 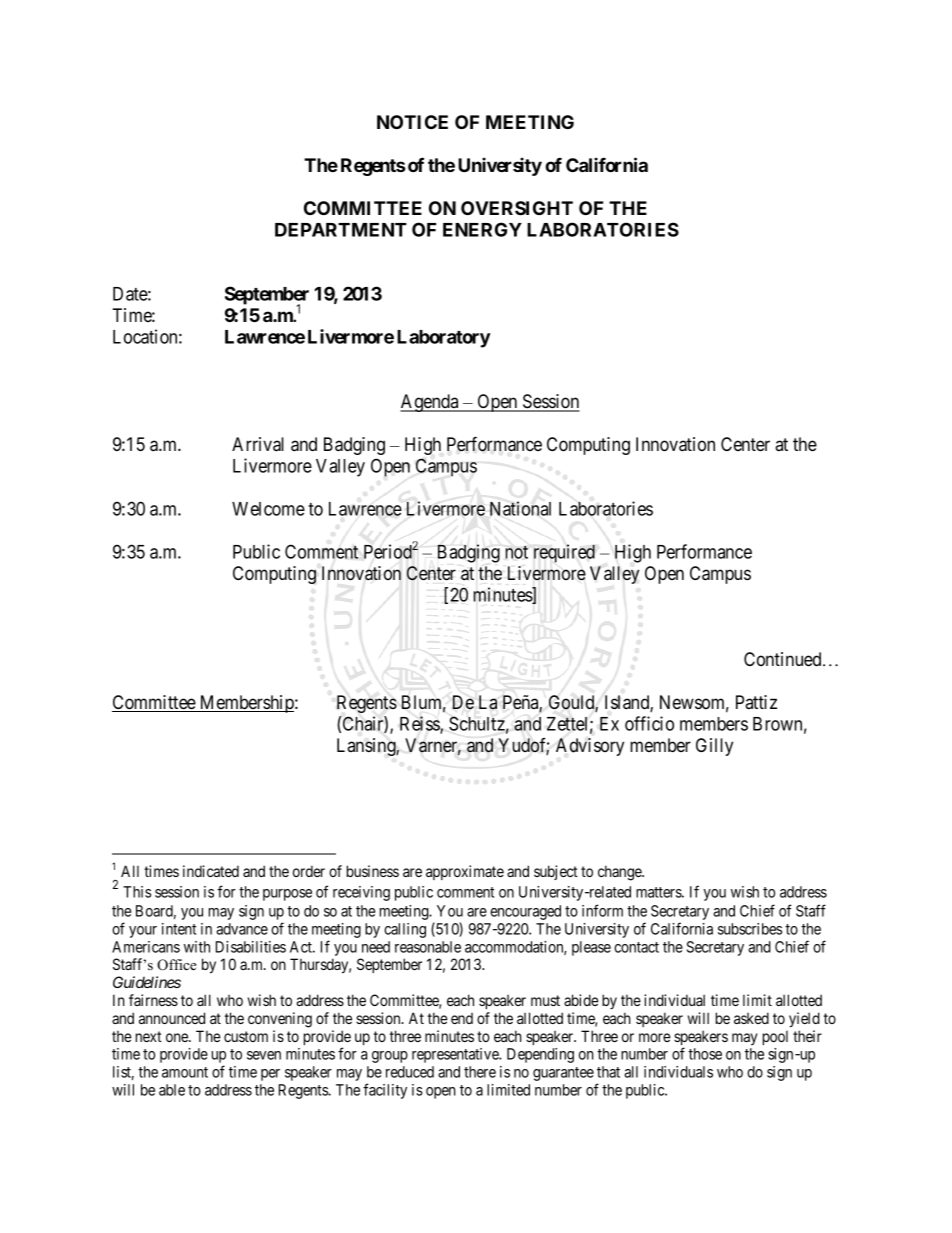 What do you see at coordinates (268, 509) in the screenshot?
I see `Welcome` at bounding box center [268, 509].
